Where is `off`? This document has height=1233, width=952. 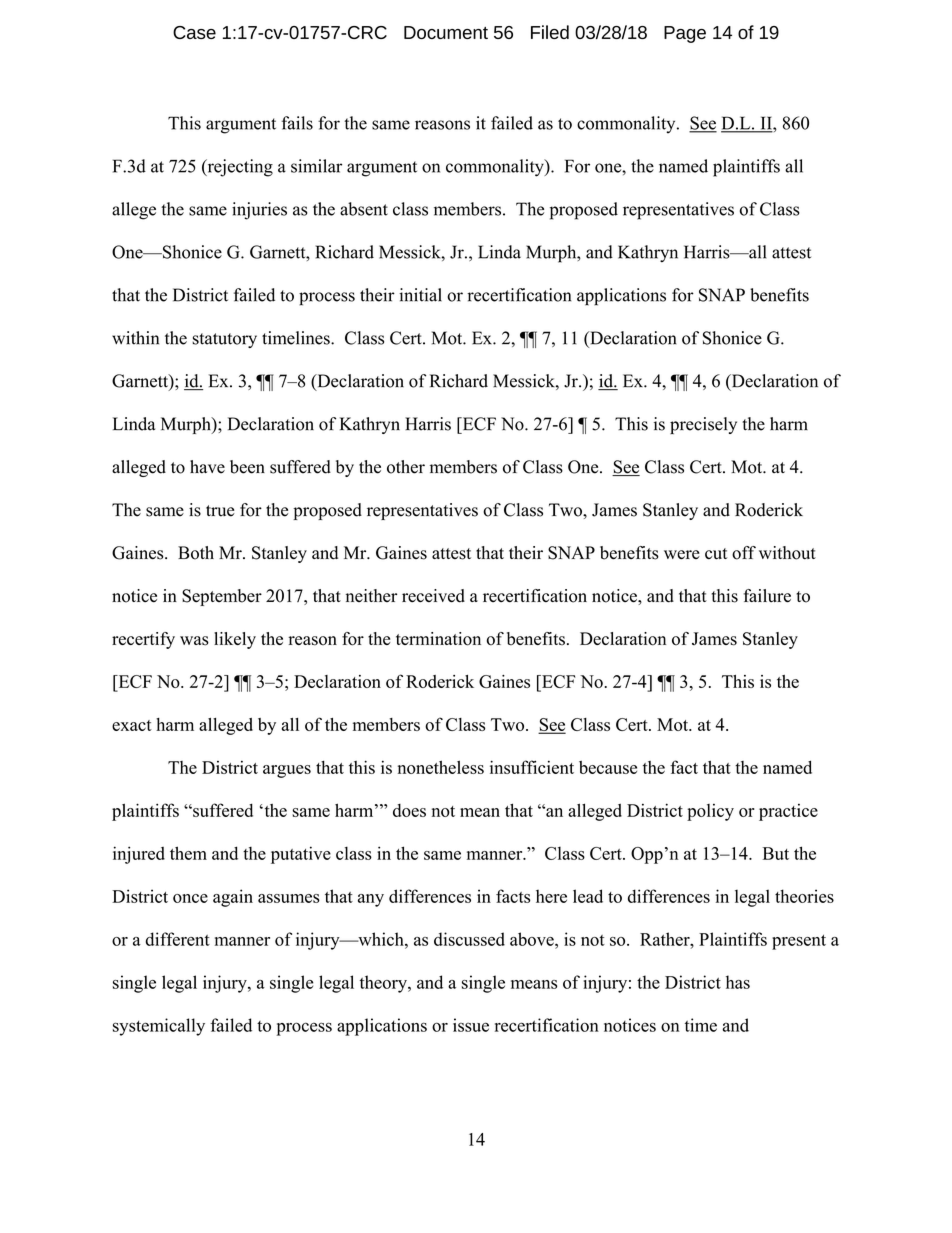 off is located at coordinates (744, 553).
